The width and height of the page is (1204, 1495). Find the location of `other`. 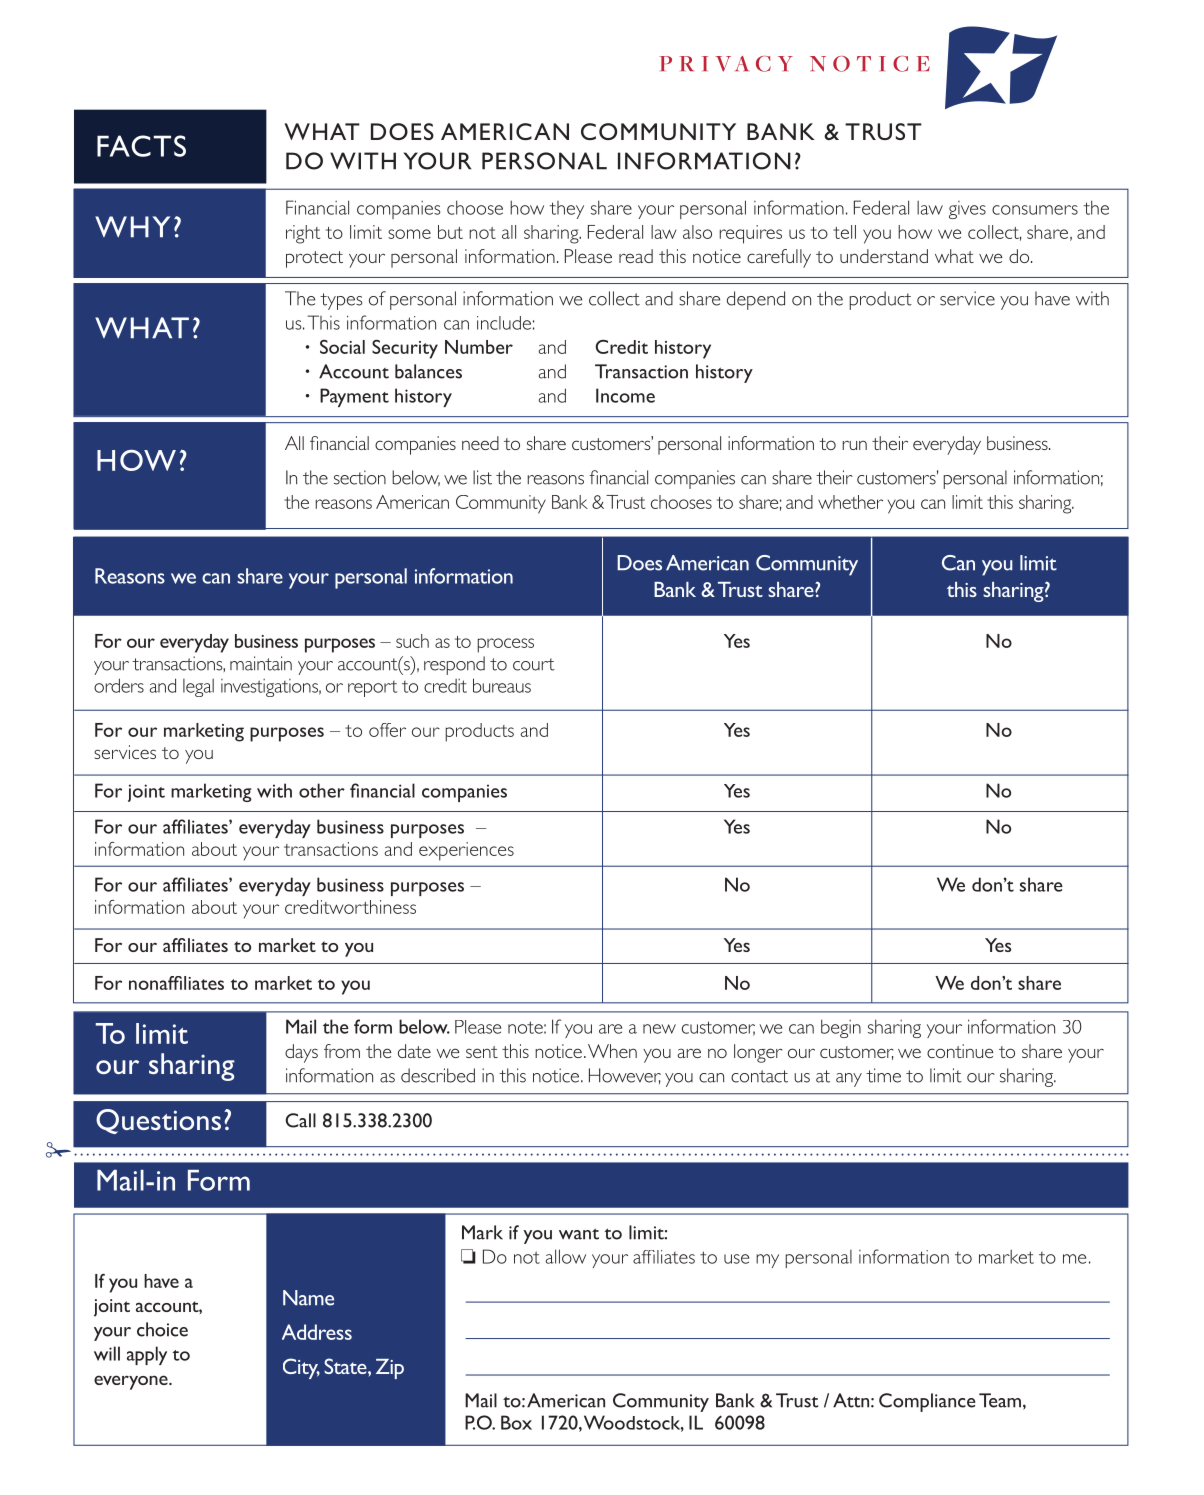

other is located at coordinates (322, 790).
